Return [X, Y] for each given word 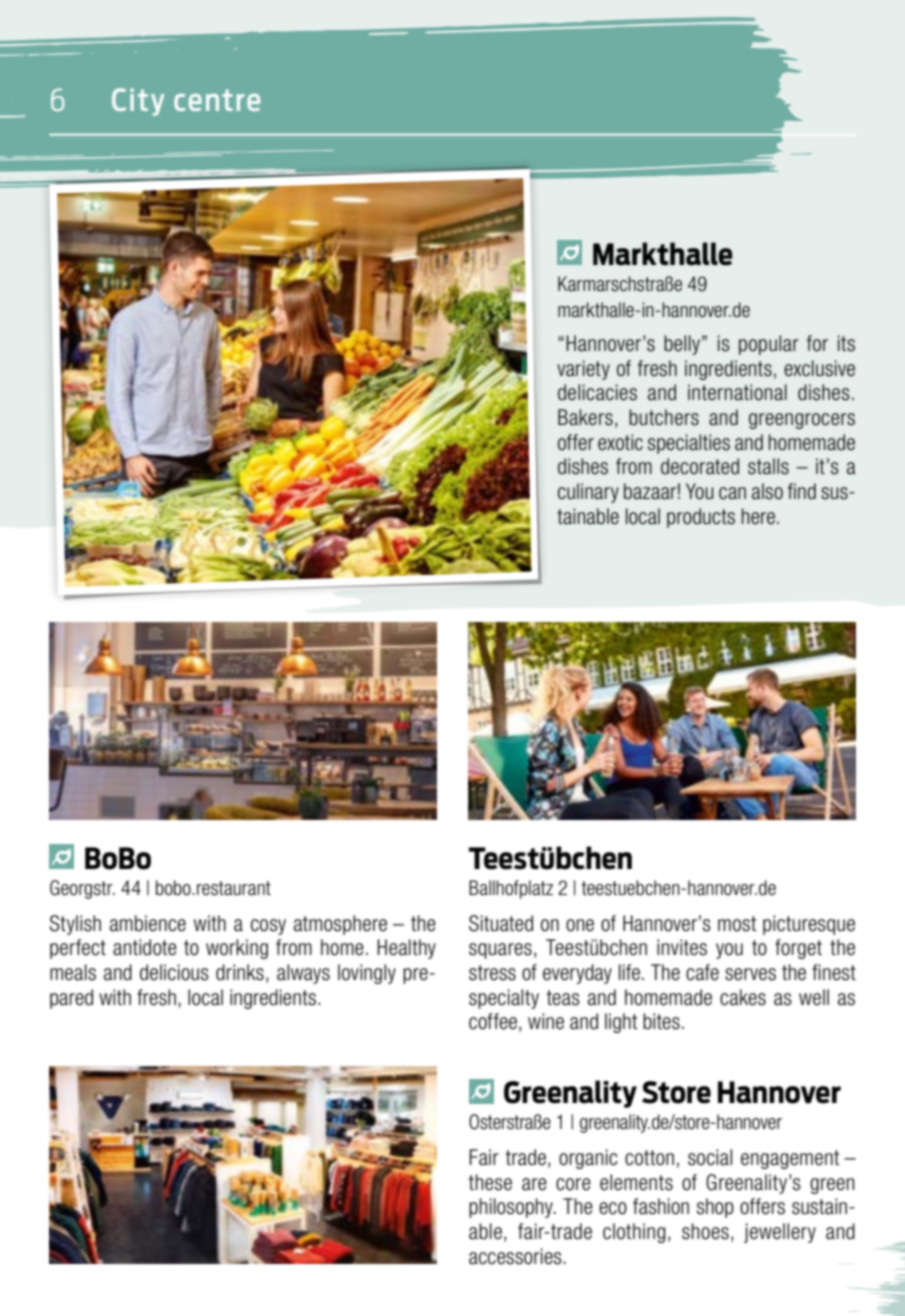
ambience [148, 923]
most [737, 924]
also [767, 491]
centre [217, 100]
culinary [588, 493]
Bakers [585, 417]
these [490, 1182]
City [138, 102]
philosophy [512, 1208]
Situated [501, 923]
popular [769, 345]
